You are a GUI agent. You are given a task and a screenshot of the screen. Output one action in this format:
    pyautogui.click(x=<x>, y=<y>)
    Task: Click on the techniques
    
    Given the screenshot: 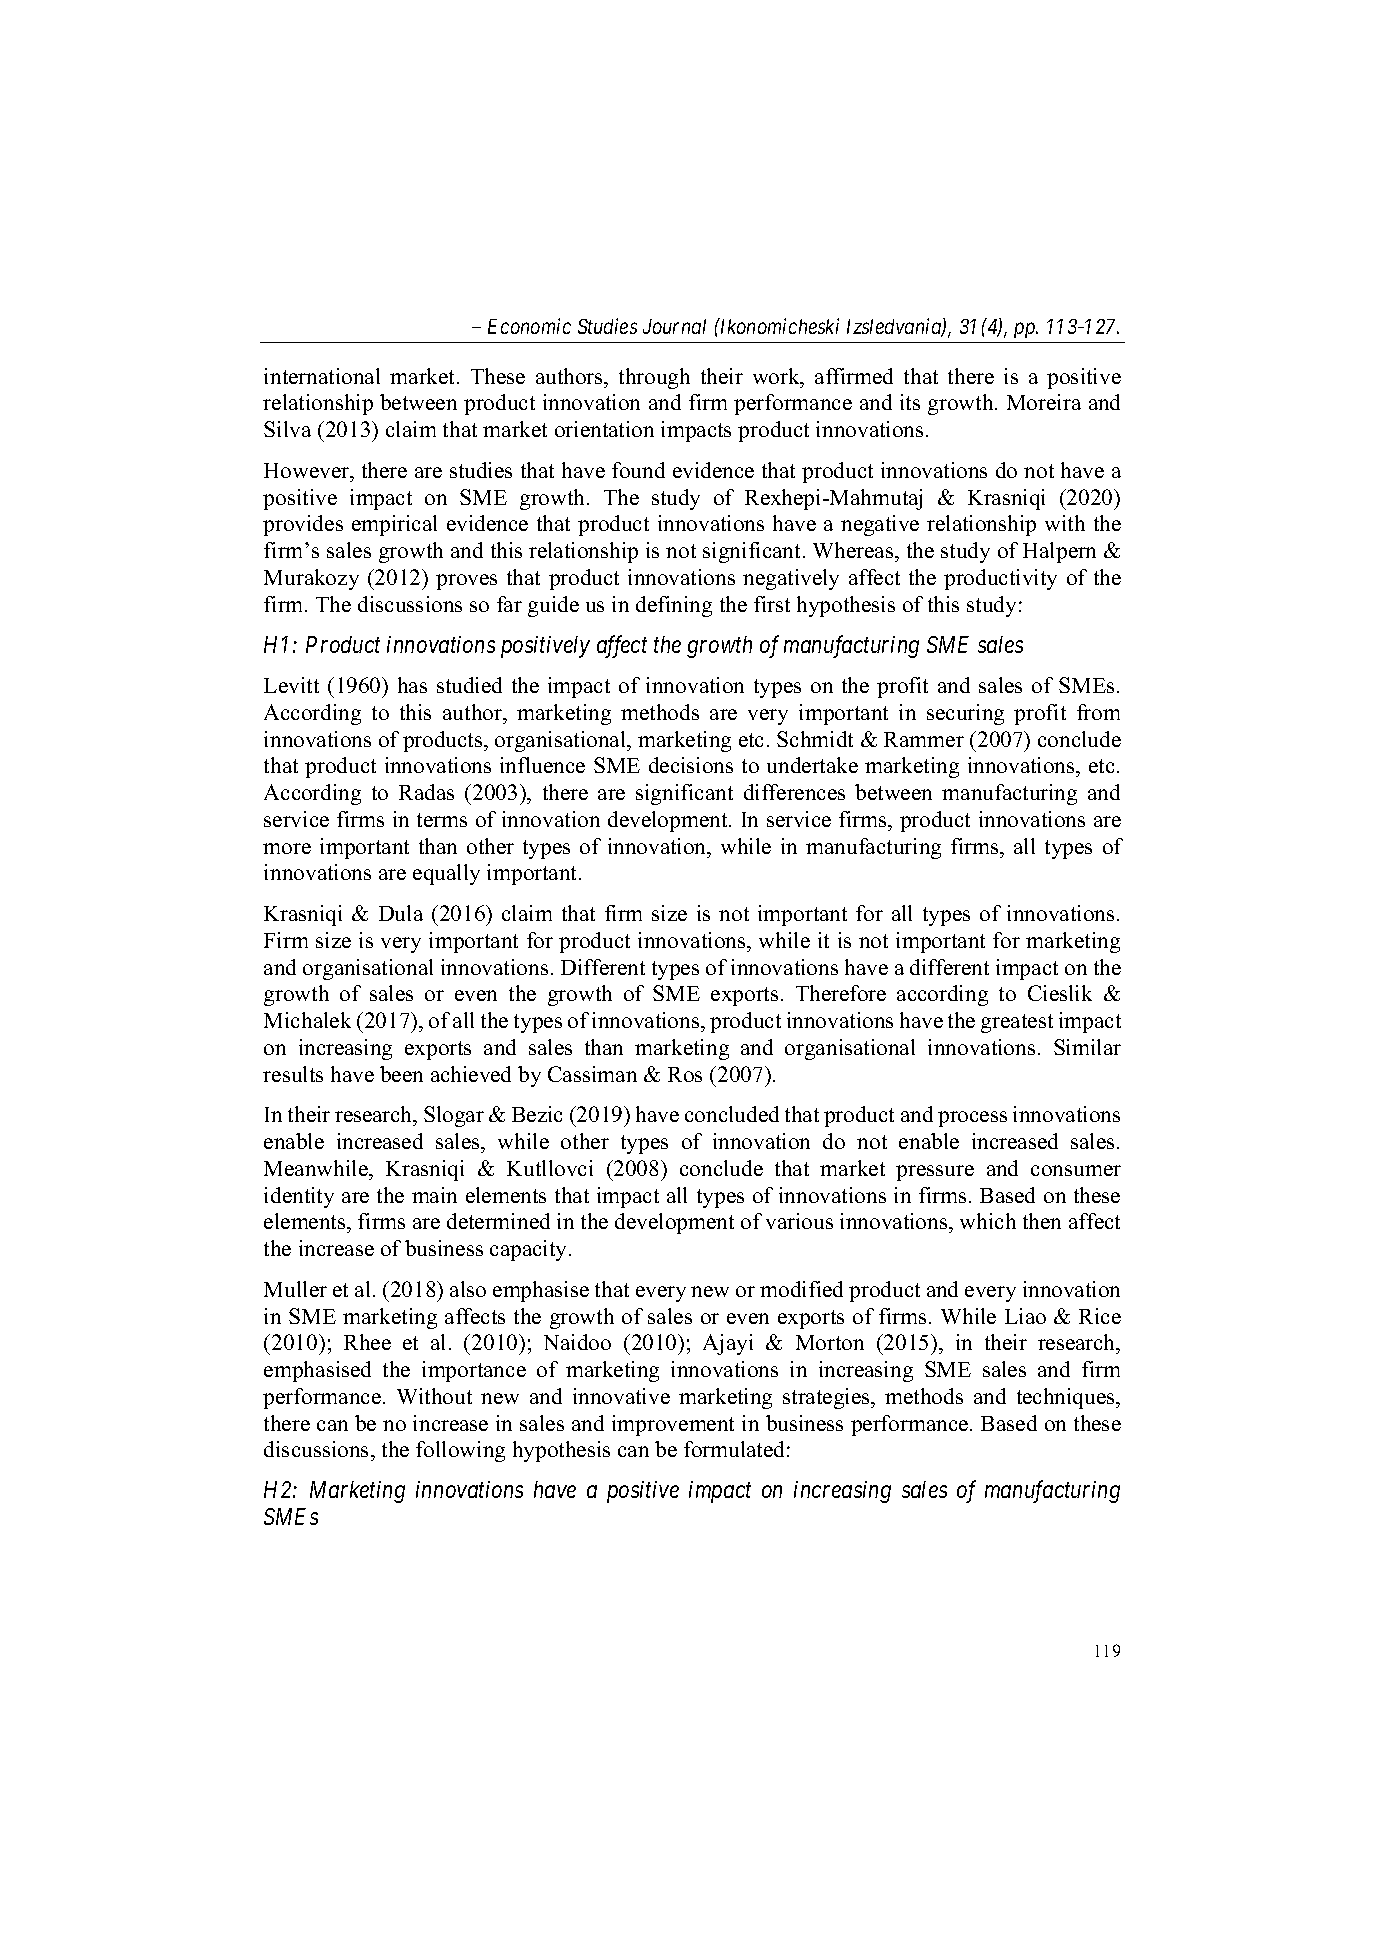 What is the action you would take?
    pyautogui.click(x=1067, y=1398)
